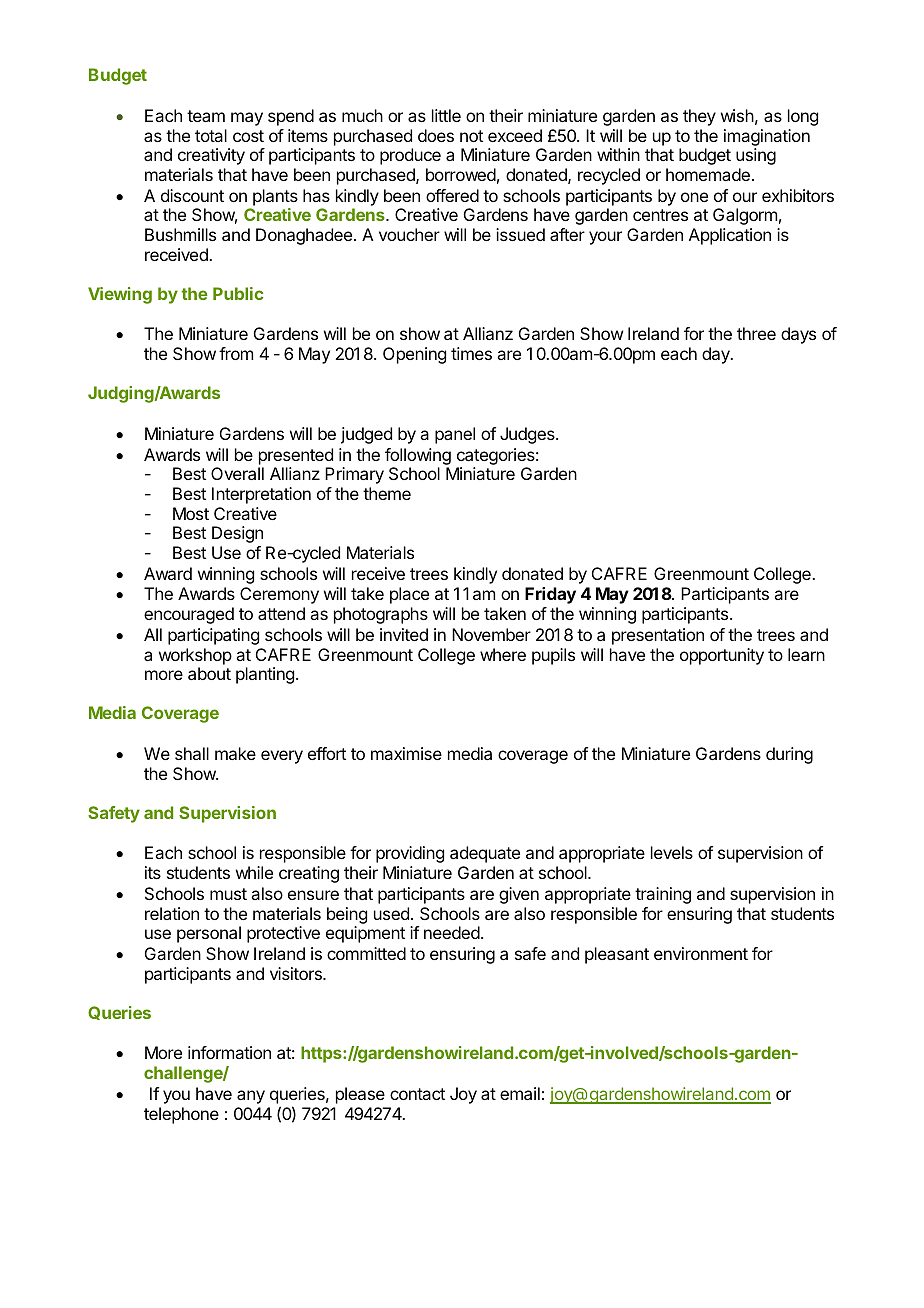  What do you see at coordinates (406, 753) in the document?
I see `maximise` at bounding box center [406, 753].
